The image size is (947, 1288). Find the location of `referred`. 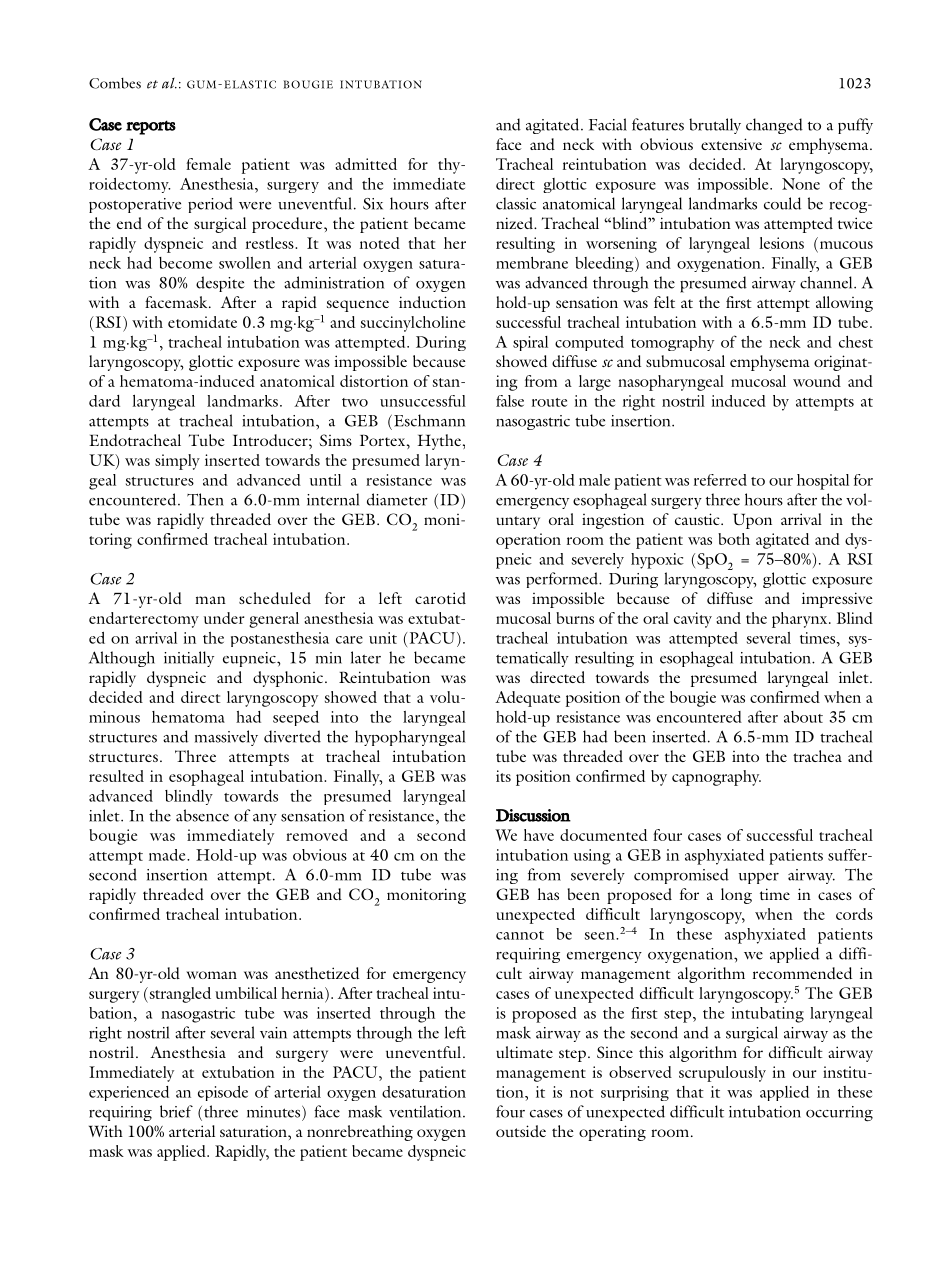

referred is located at coordinates (720, 480).
